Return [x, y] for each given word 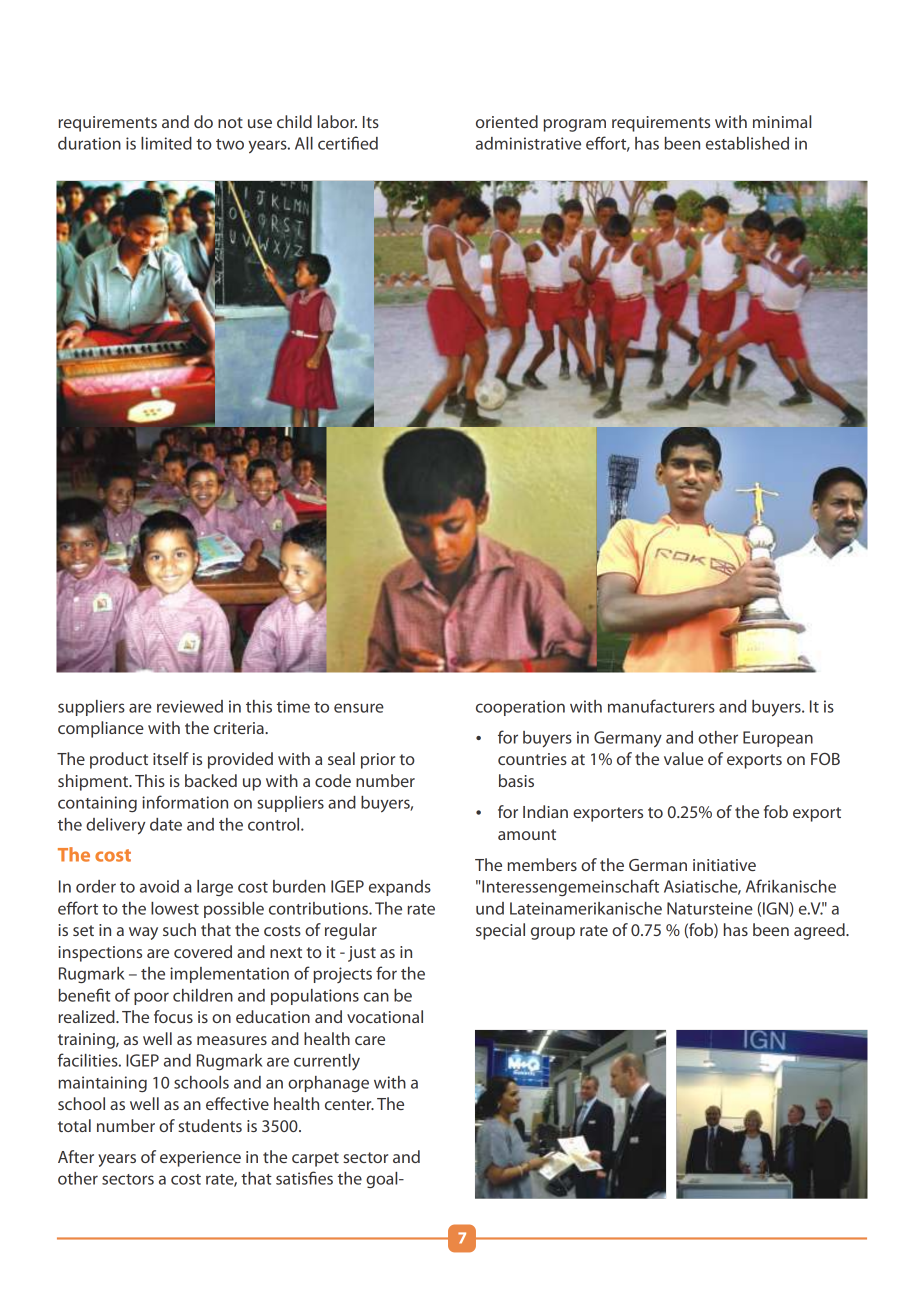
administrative [528, 143]
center [349, 1104]
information [185, 802]
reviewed [190, 706]
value [683, 758]
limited [166, 143]
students [210, 1125]
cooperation [520, 708]
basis [516, 780]
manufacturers [661, 706]
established [747, 143]
